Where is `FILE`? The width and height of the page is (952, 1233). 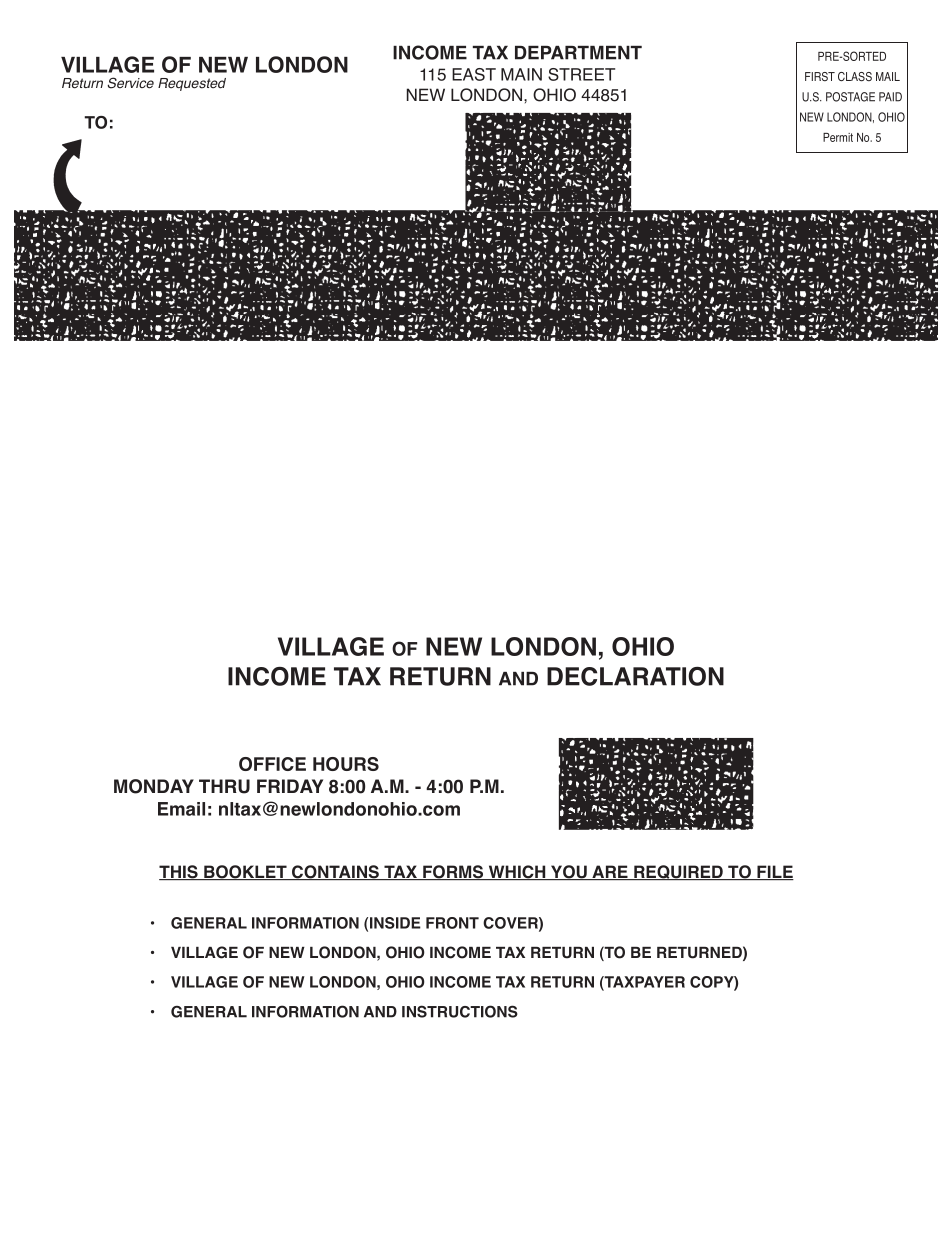
FILE is located at coordinates (774, 872).
